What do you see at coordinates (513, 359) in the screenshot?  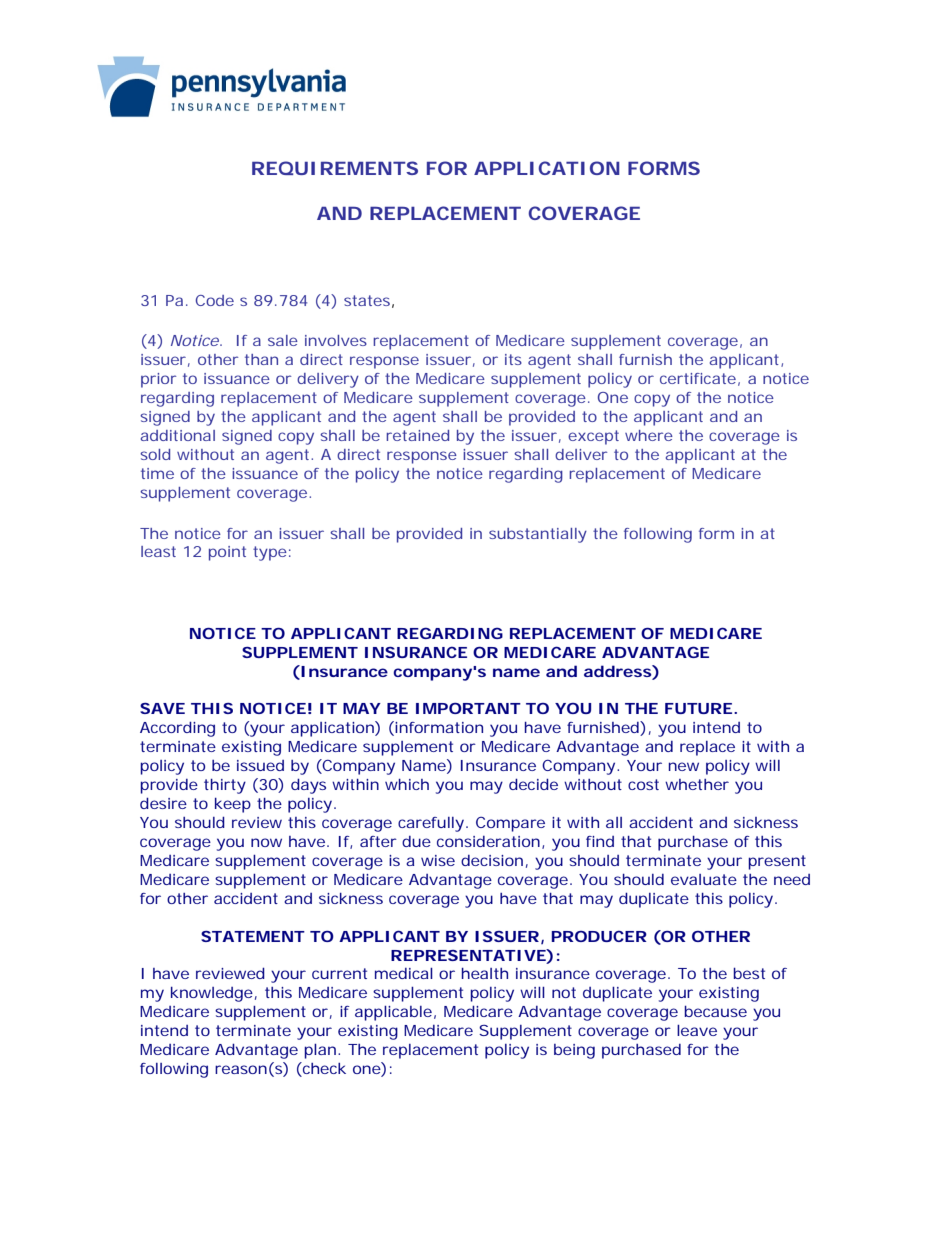 I see `its` at bounding box center [513, 359].
